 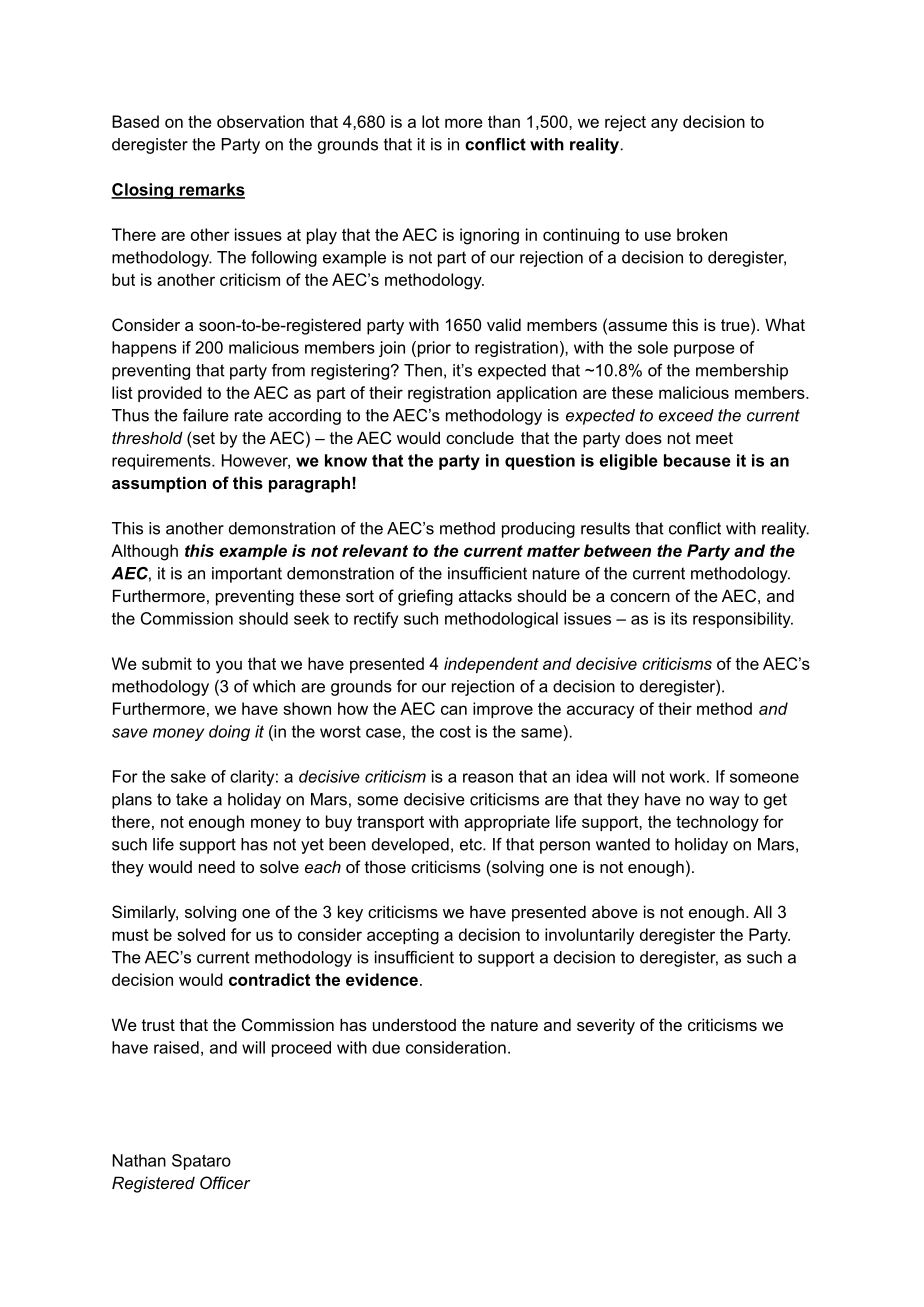 What do you see at coordinates (211, 190) in the screenshot?
I see `remarks` at bounding box center [211, 190].
